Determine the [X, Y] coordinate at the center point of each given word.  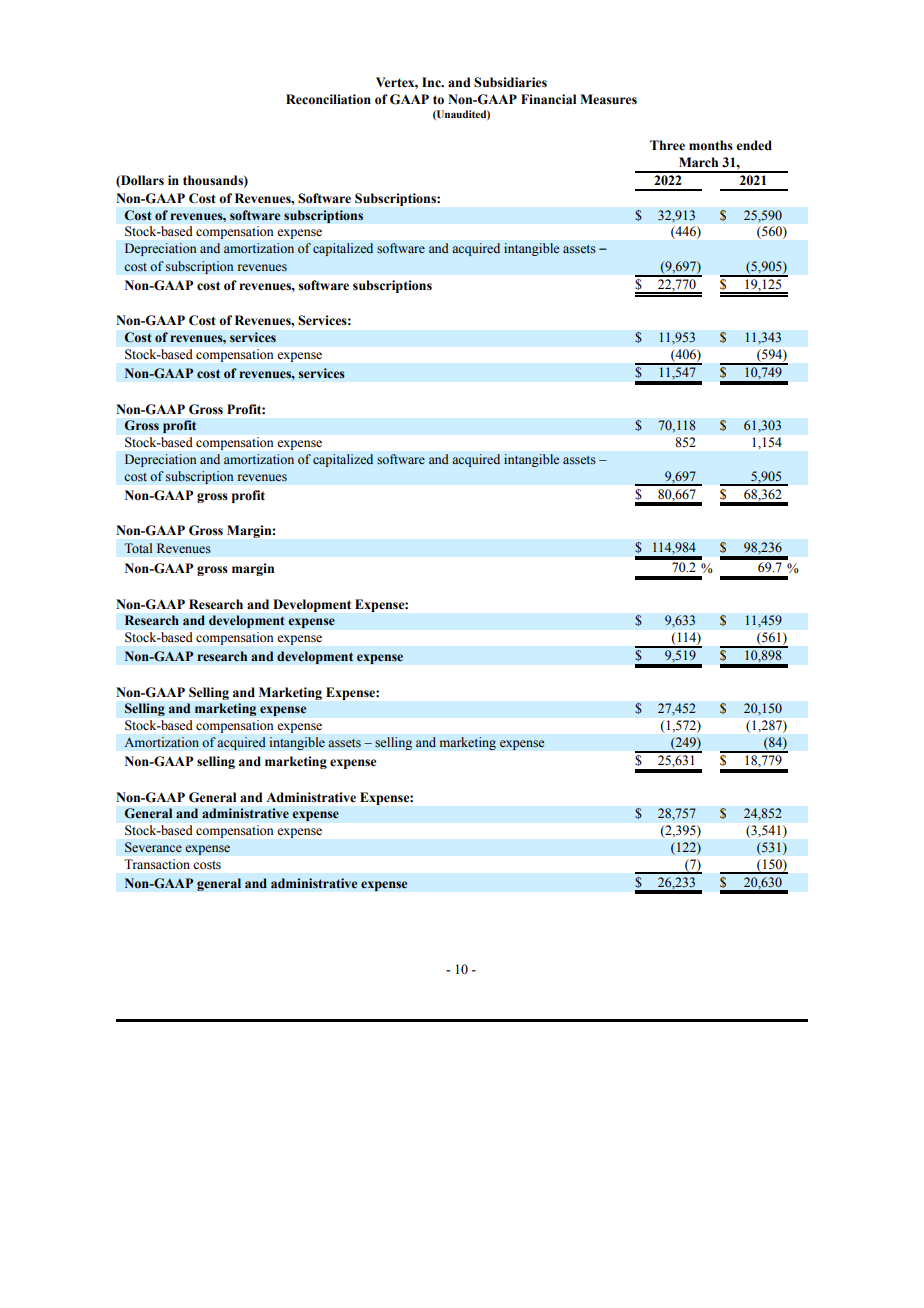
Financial [548, 99]
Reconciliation [328, 99]
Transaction [157, 864]
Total [138, 548]
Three [667, 145]
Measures [608, 99]
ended [754, 145]
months [711, 145]
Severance [153, 847]
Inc [432, 82]
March [698, 162]
